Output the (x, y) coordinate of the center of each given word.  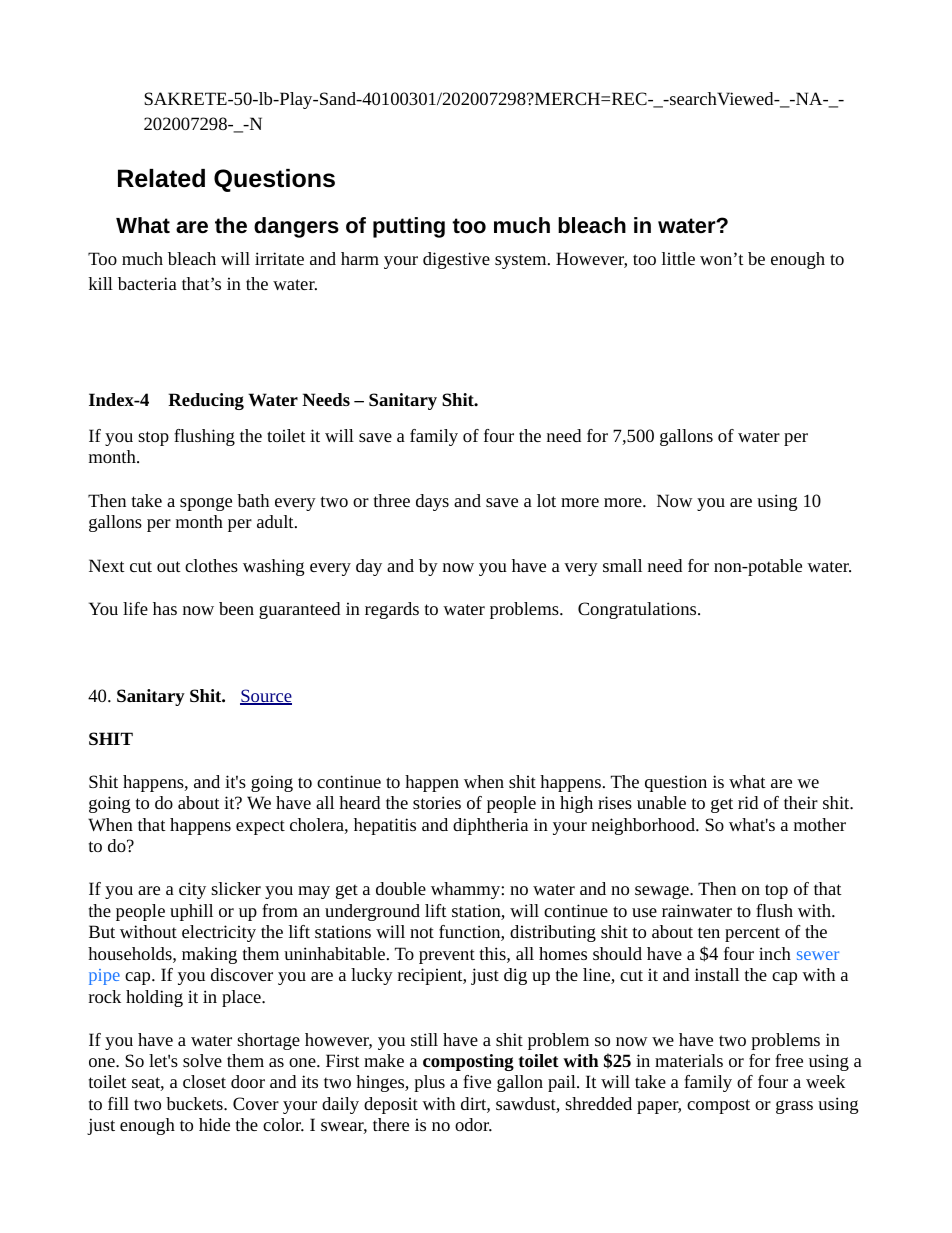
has (165, 608)
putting (409, 227)
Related (161, 178)
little (678, 258)
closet (204, 1081)
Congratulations (638, 610)
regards (392, 610)
